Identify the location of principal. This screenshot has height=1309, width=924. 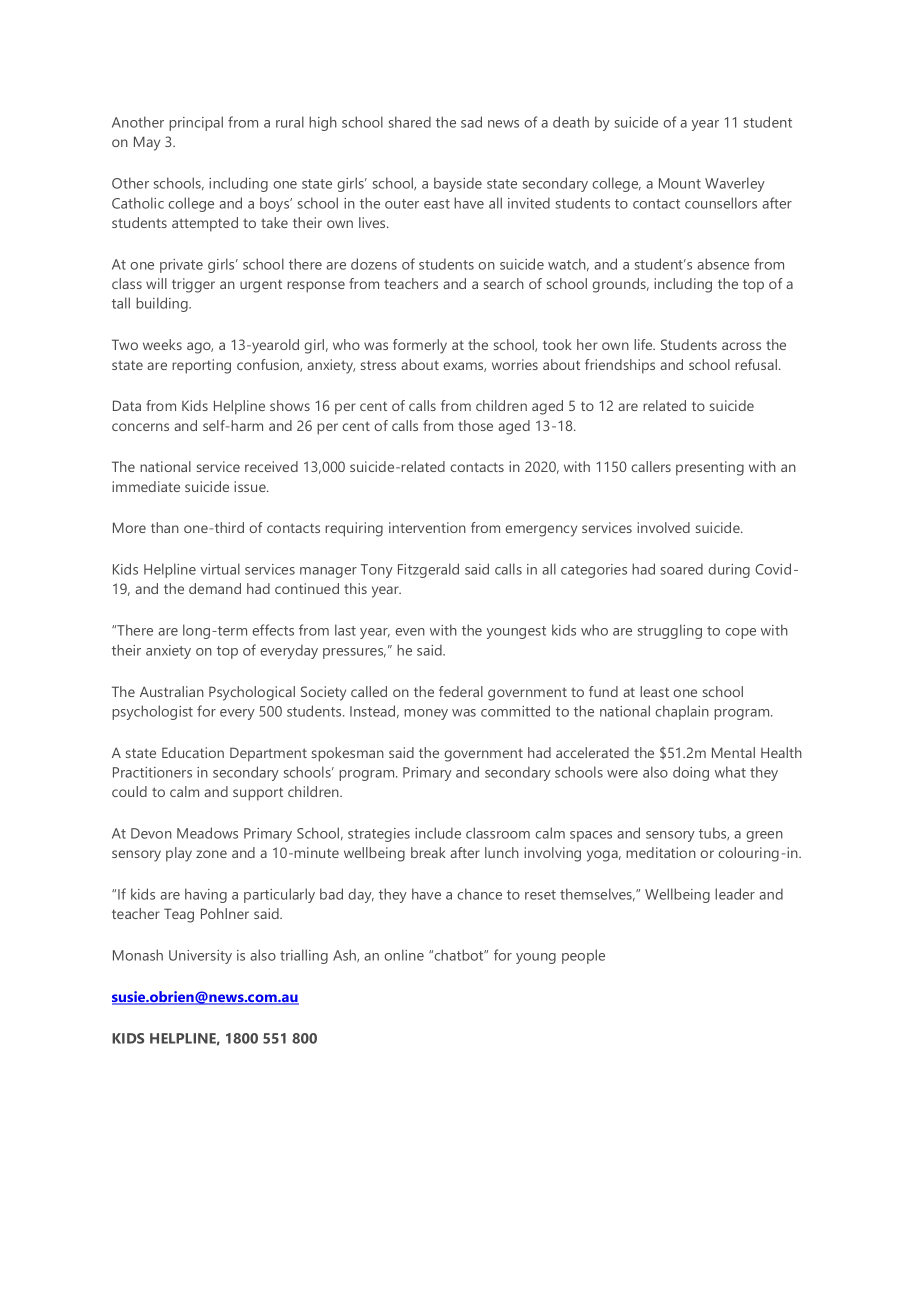
(196, 123).
